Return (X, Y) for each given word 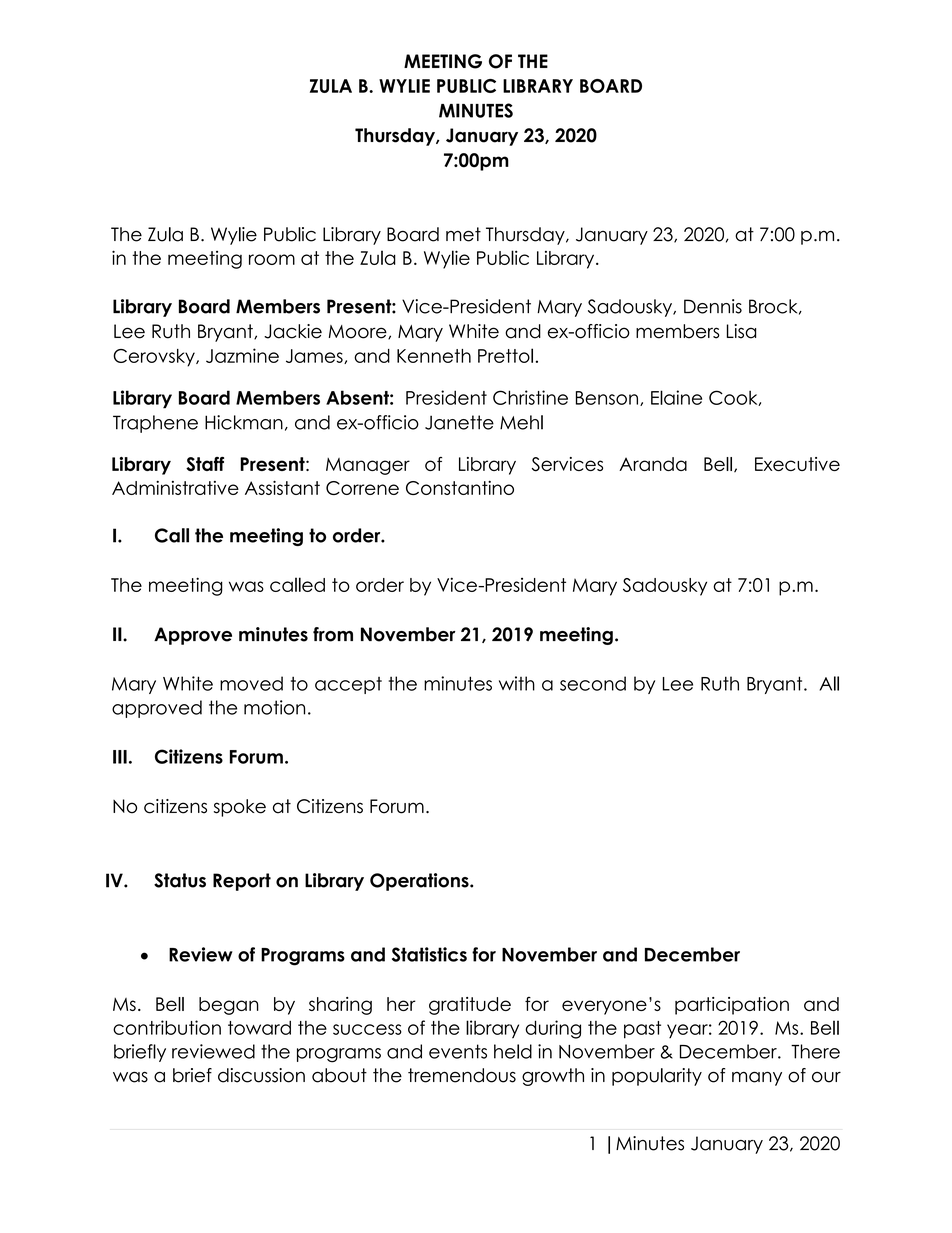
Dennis (713, 306)
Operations (420, 882)
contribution (167, 1027)
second (593, 683)
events (458, 1051)
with (517, 683)
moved (251, 683)
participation (732, 1006)
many (757, 1078)
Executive (797, 464)
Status (180, 880)
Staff (205, 464)
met (463, 234)
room (272, 259)
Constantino (460, 488)
